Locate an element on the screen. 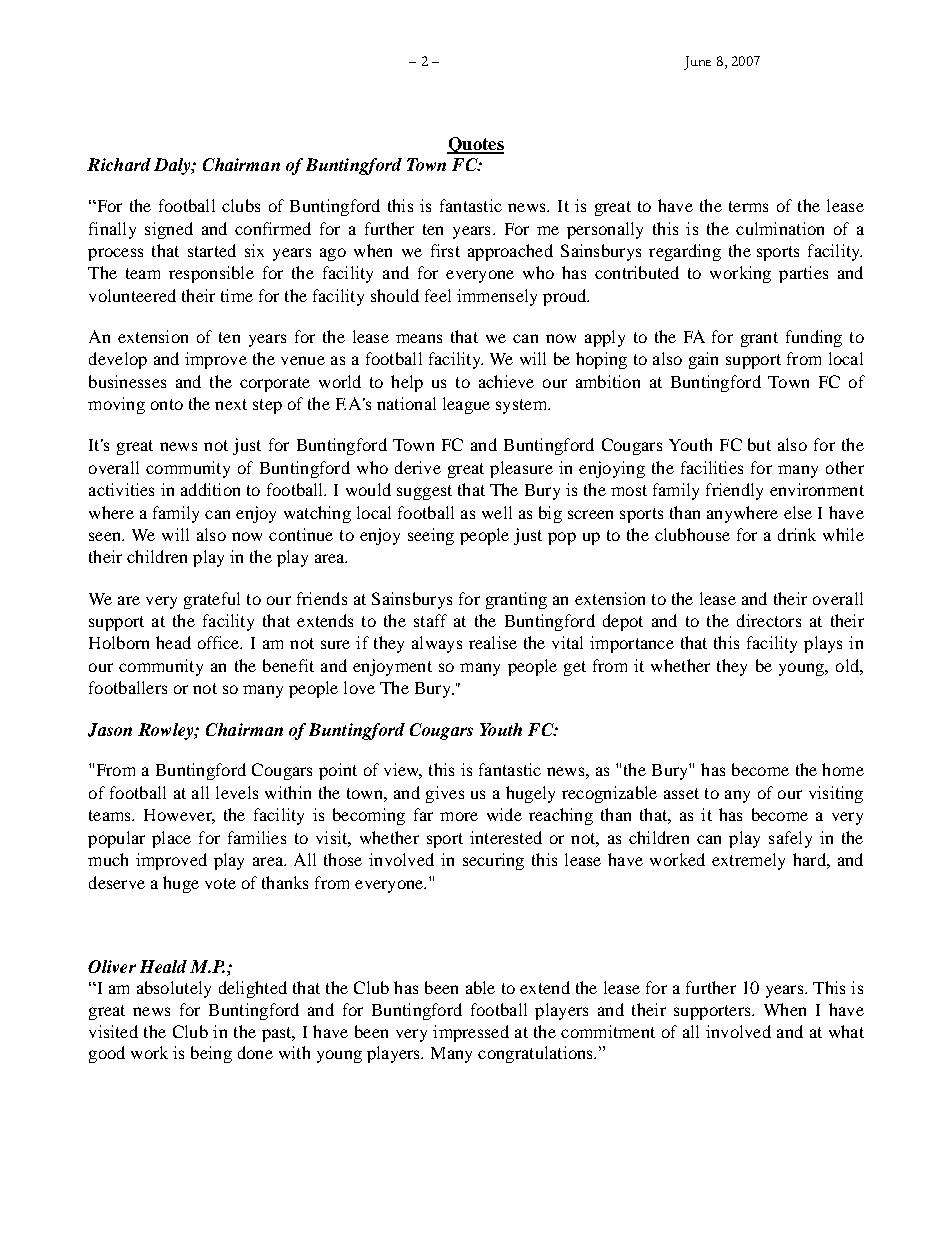  gives is located at coordinates (445, 794).
